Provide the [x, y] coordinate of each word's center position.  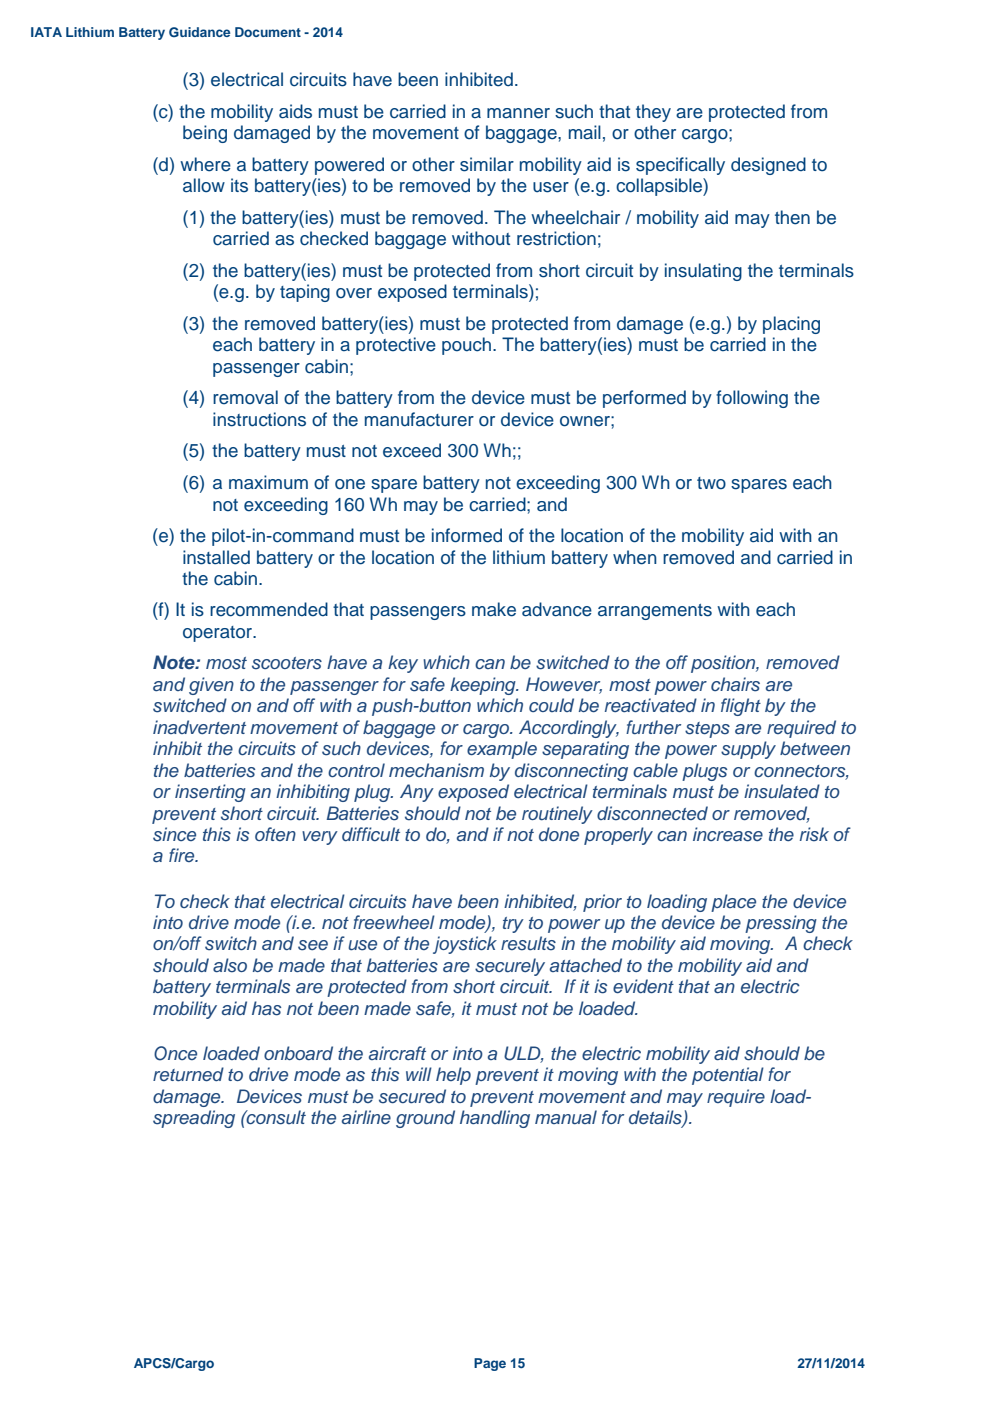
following [752, 399]
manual [566, 1117]
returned [188, 1074]
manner [518, 113]
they [653, 113]
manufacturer [419, 419]
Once [175, 1053]
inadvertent [199, 727]
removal [245, 397]
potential [728, 1076]
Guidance [199, 32]
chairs [735, 684]
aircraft [397, 1053]
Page [490, 1364]
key [403, 664]
